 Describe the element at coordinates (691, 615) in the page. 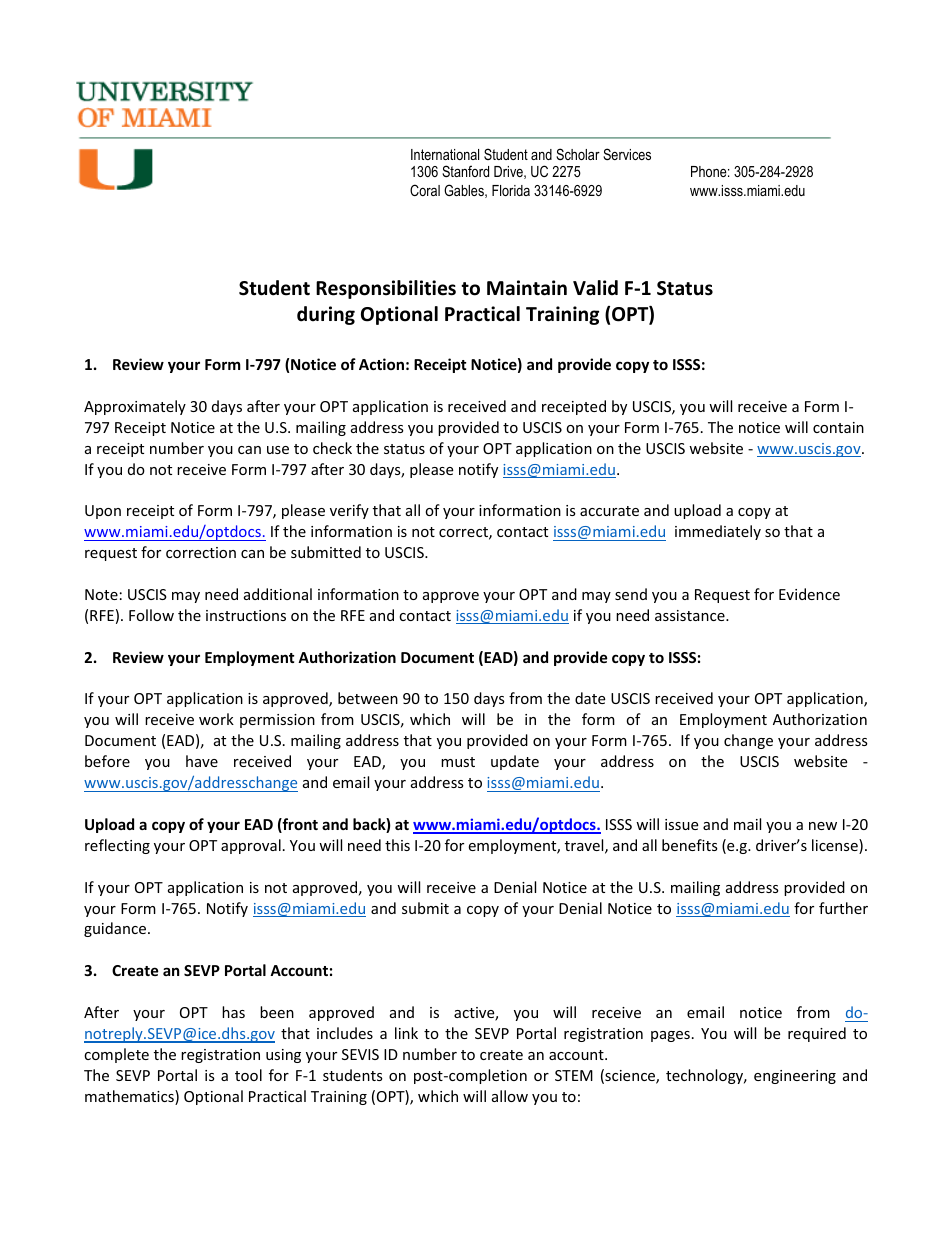

I see `assistance` at that location.
